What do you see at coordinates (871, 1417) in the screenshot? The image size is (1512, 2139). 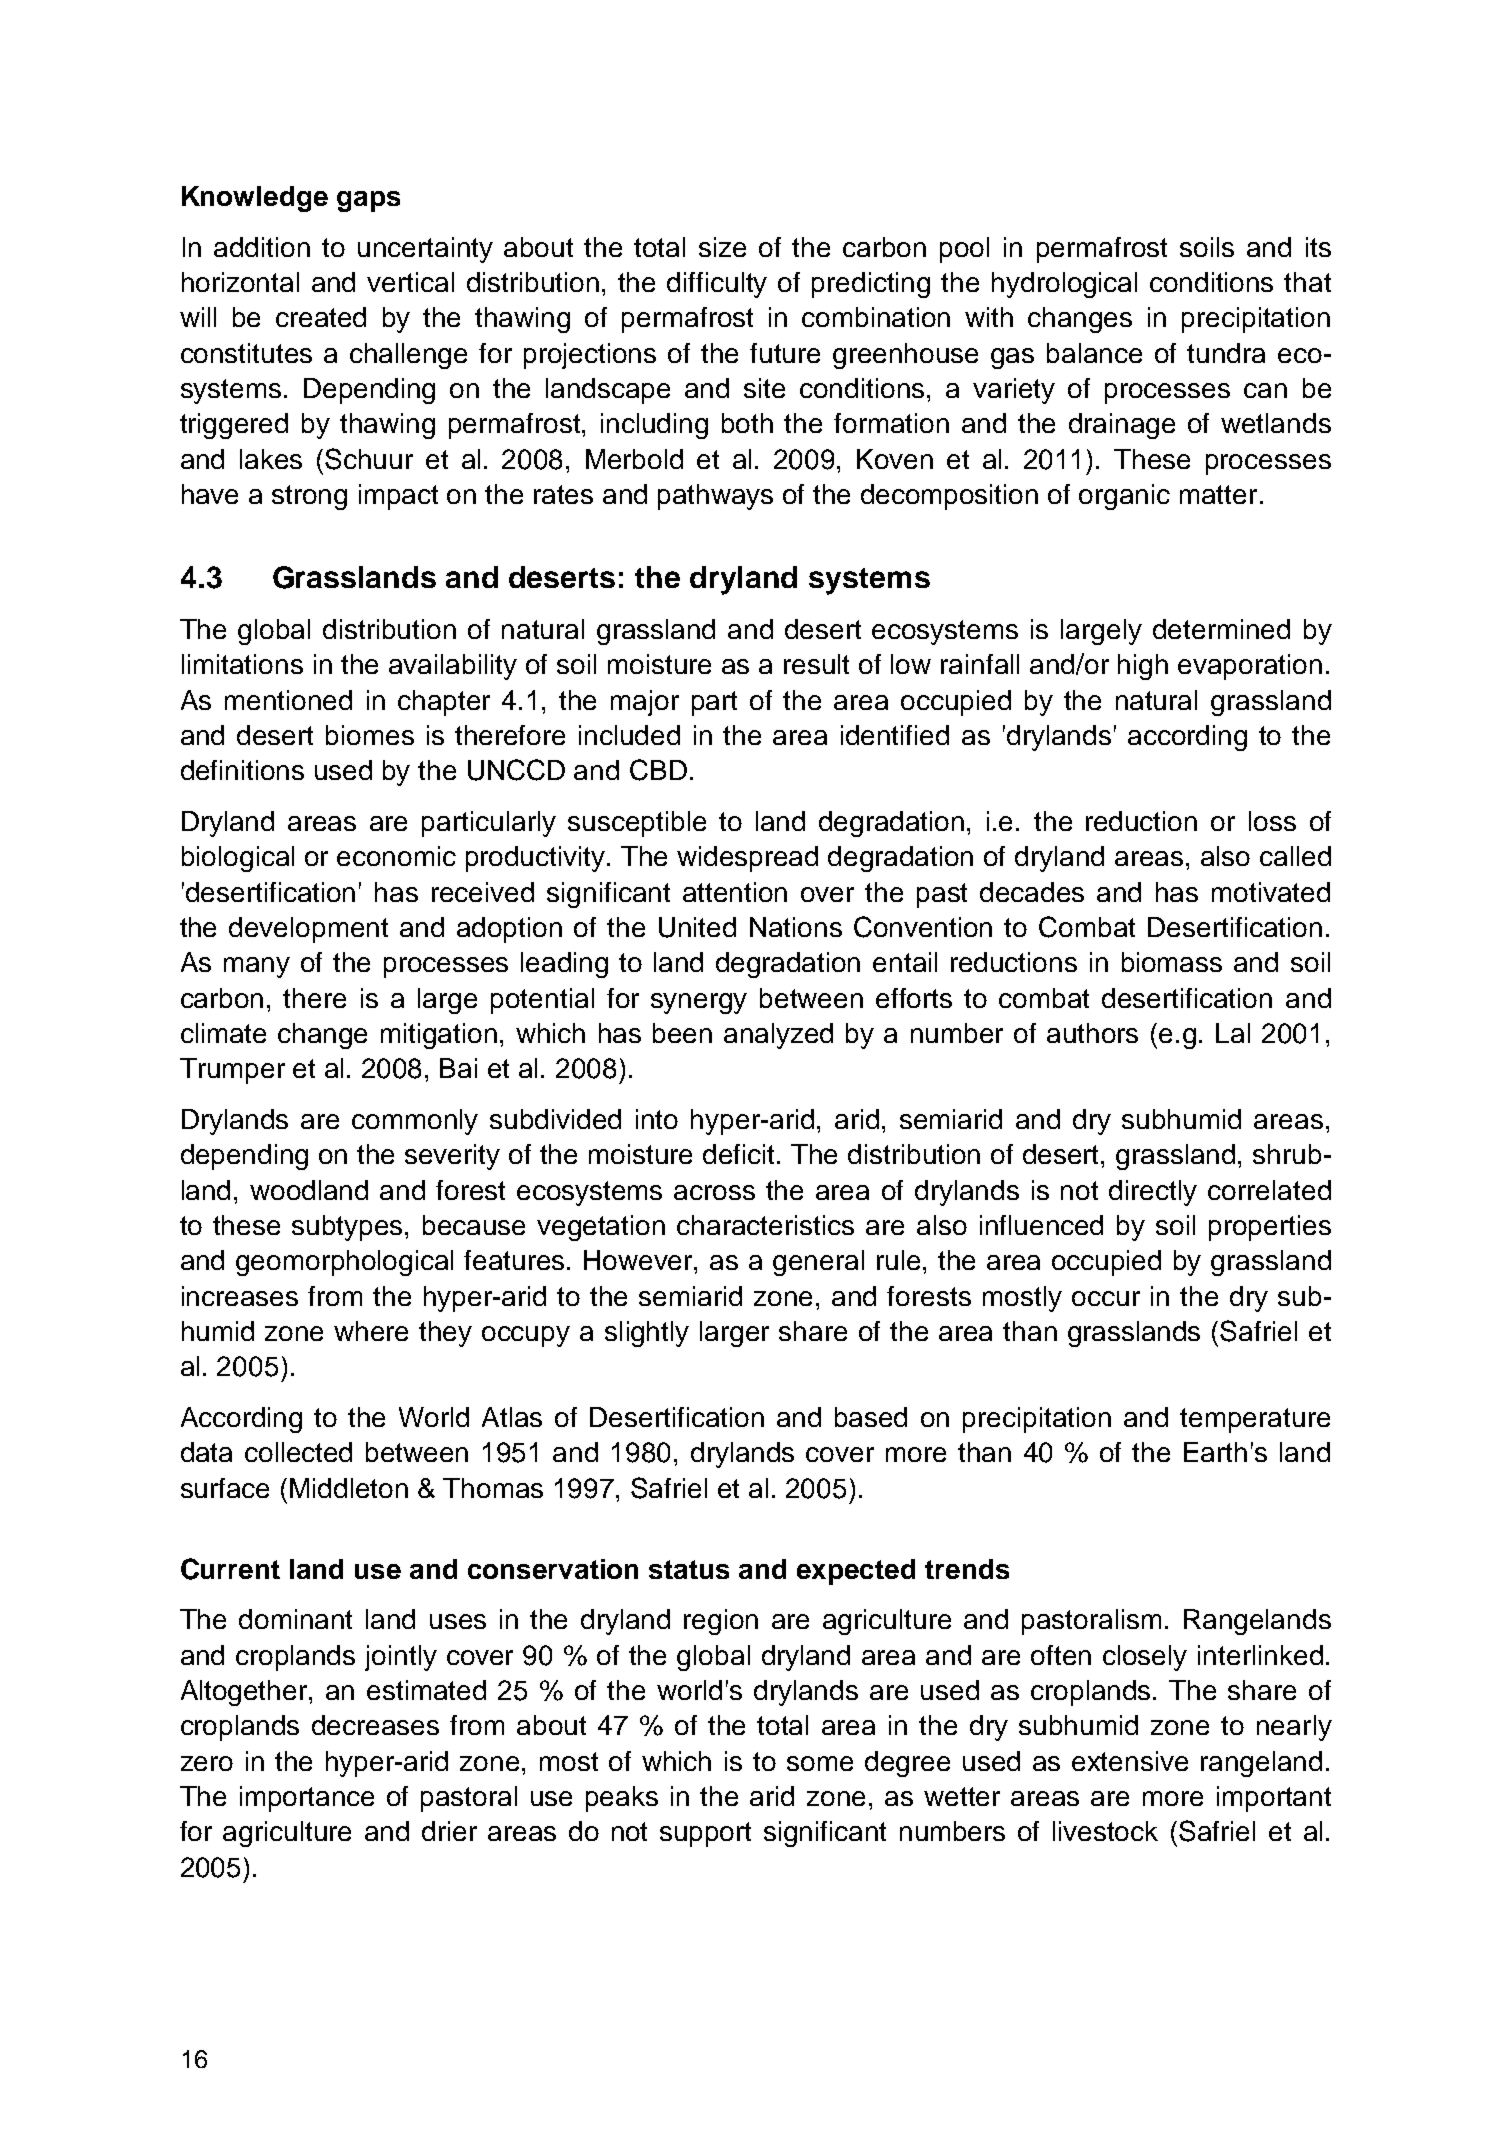 I see `based` at bounding box center [871, 1417].
